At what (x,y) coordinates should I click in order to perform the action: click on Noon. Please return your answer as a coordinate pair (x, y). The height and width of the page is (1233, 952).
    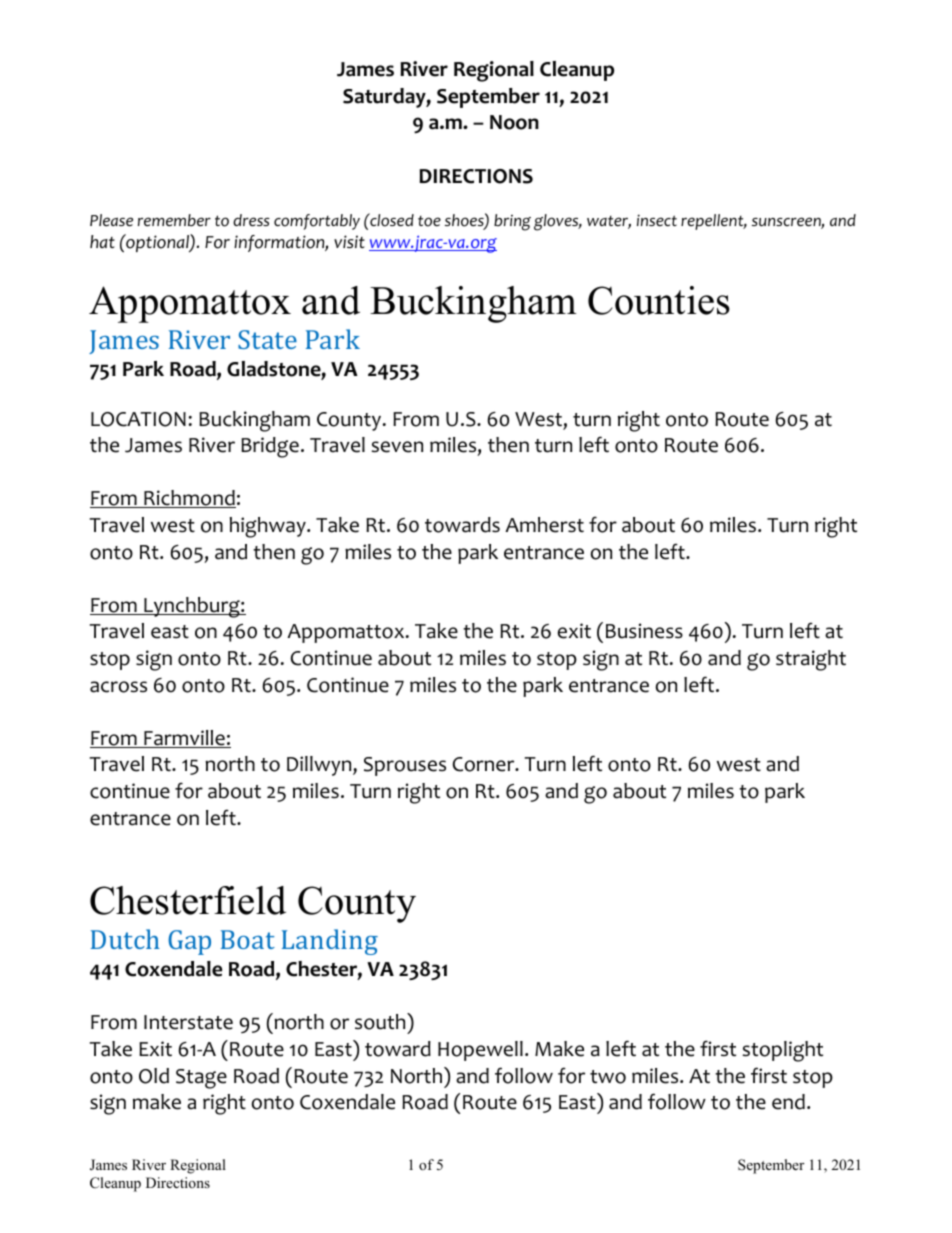
    Looking at the image, I should click on (514, 122).
